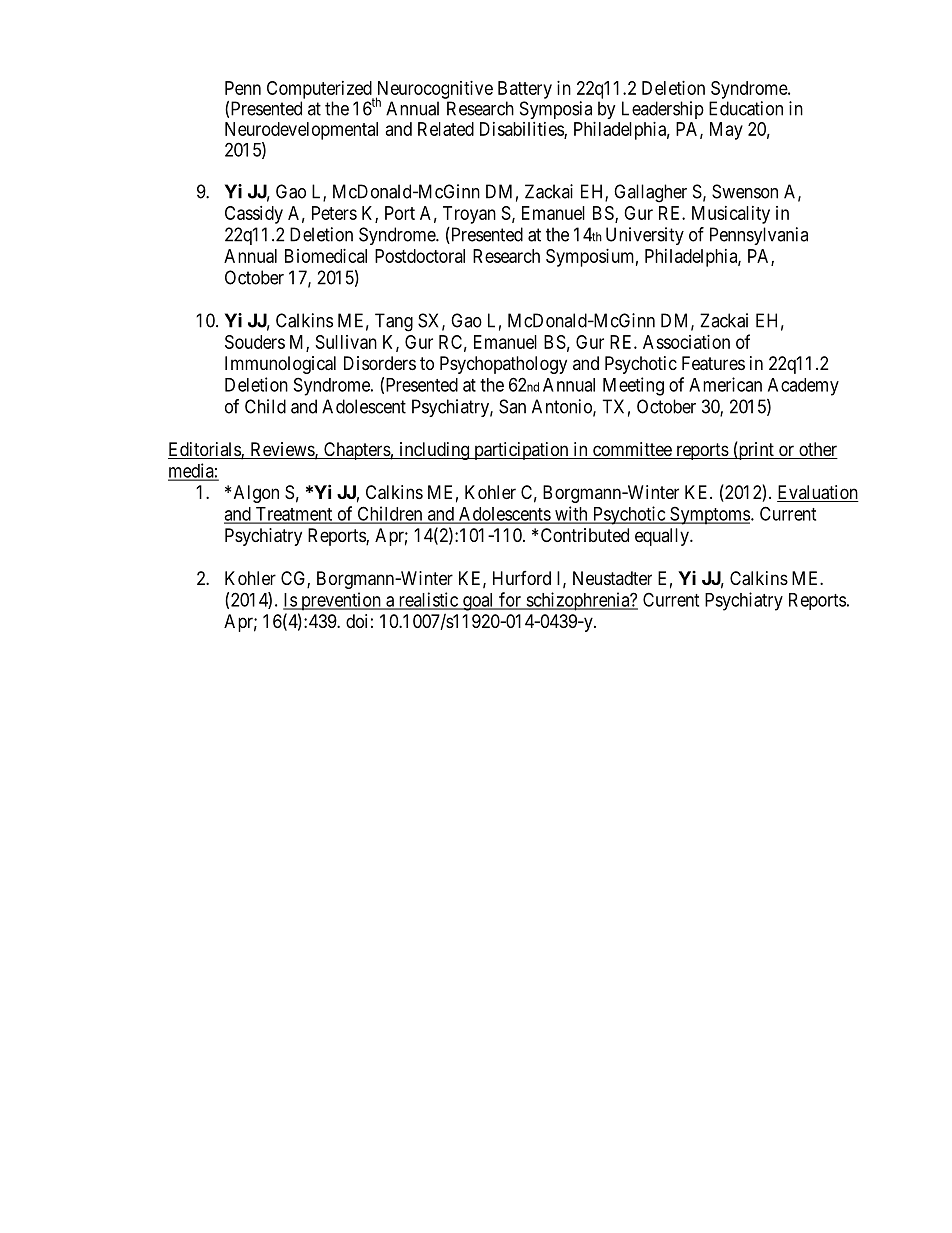 The height and width of the image is (1233, 952). I want to click on other, so click(817, 450).
